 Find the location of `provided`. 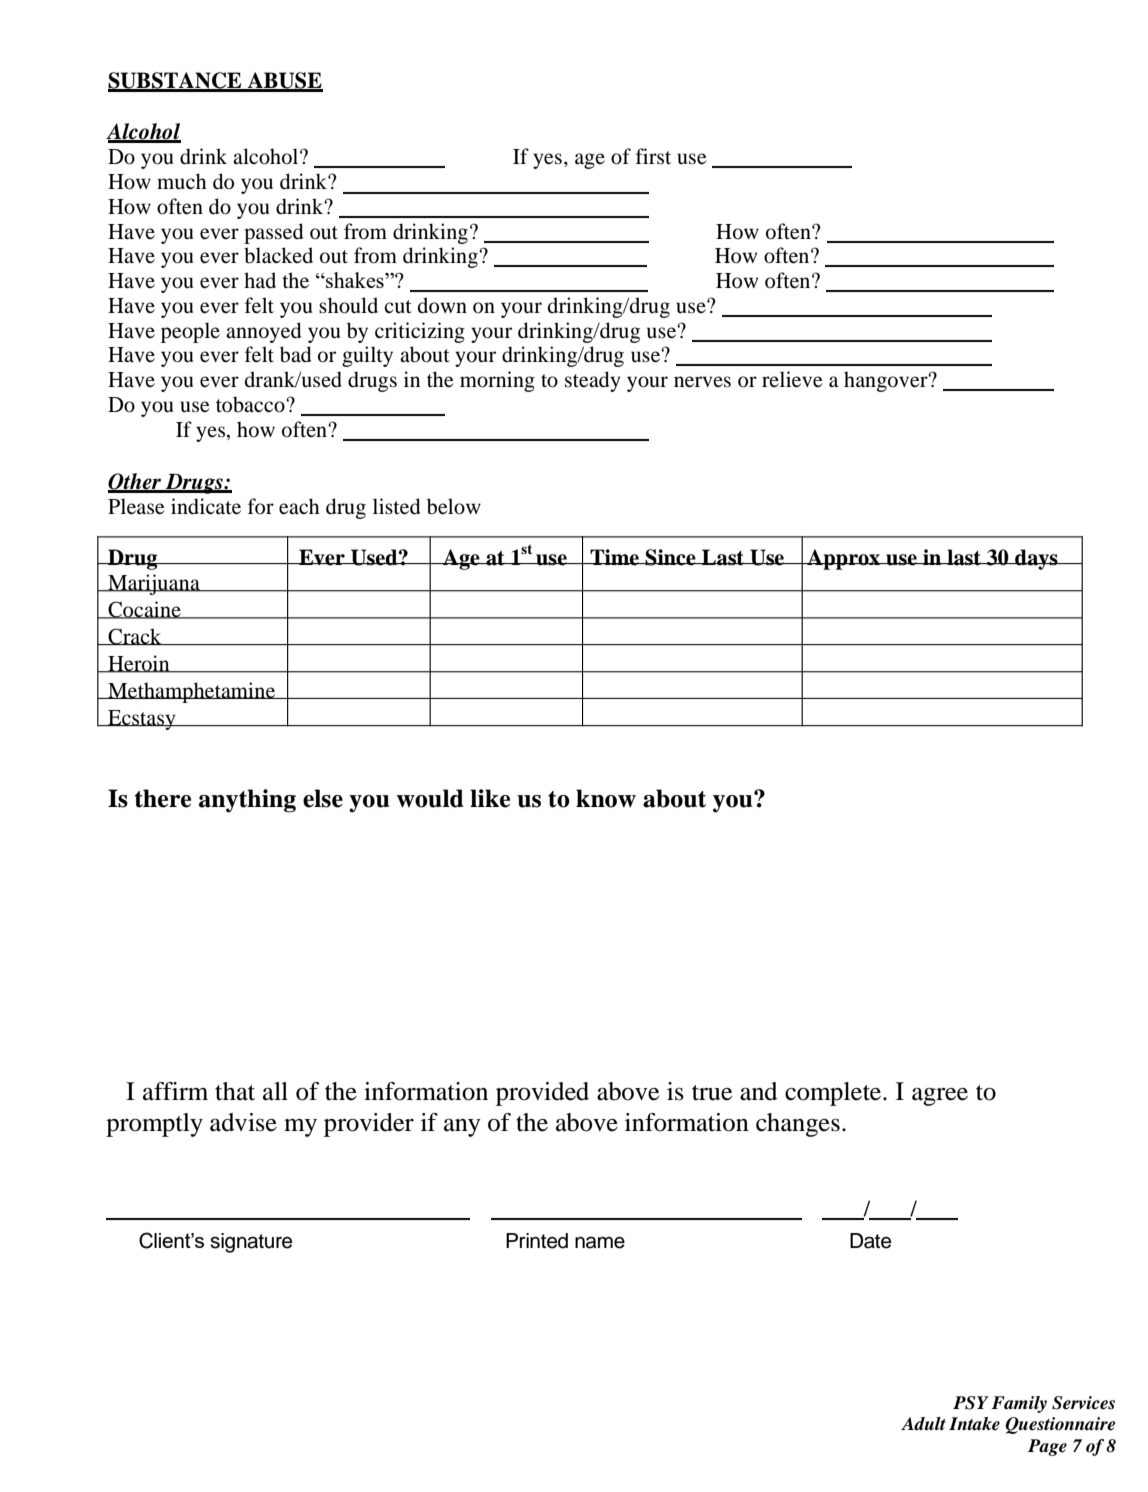

provided is located at coordinates (542, 1094).
